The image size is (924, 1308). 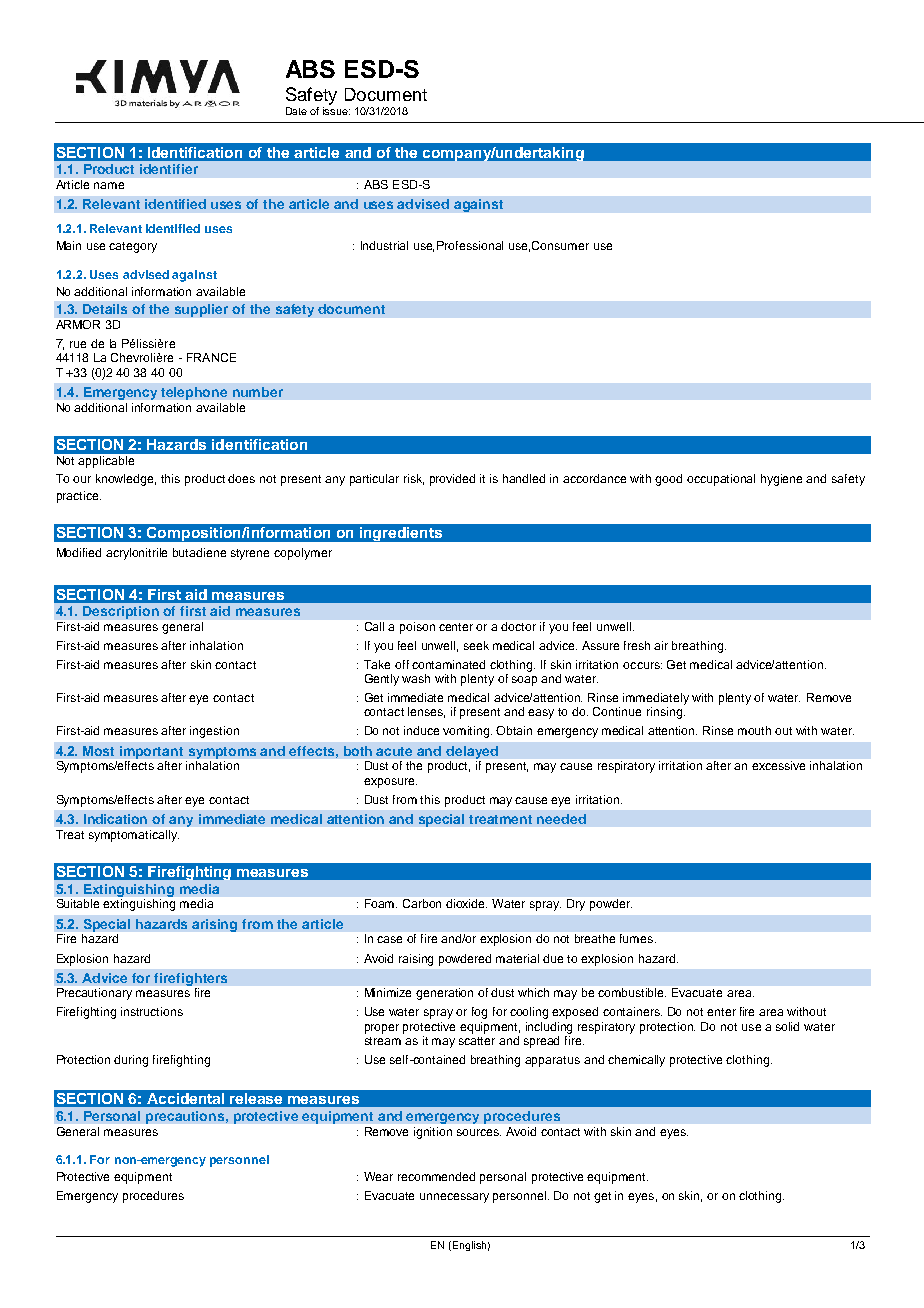 What do you see at coordinates (152, 1011) in the screenshot?
I see `instructions` at bounding box center [152, 1011].
